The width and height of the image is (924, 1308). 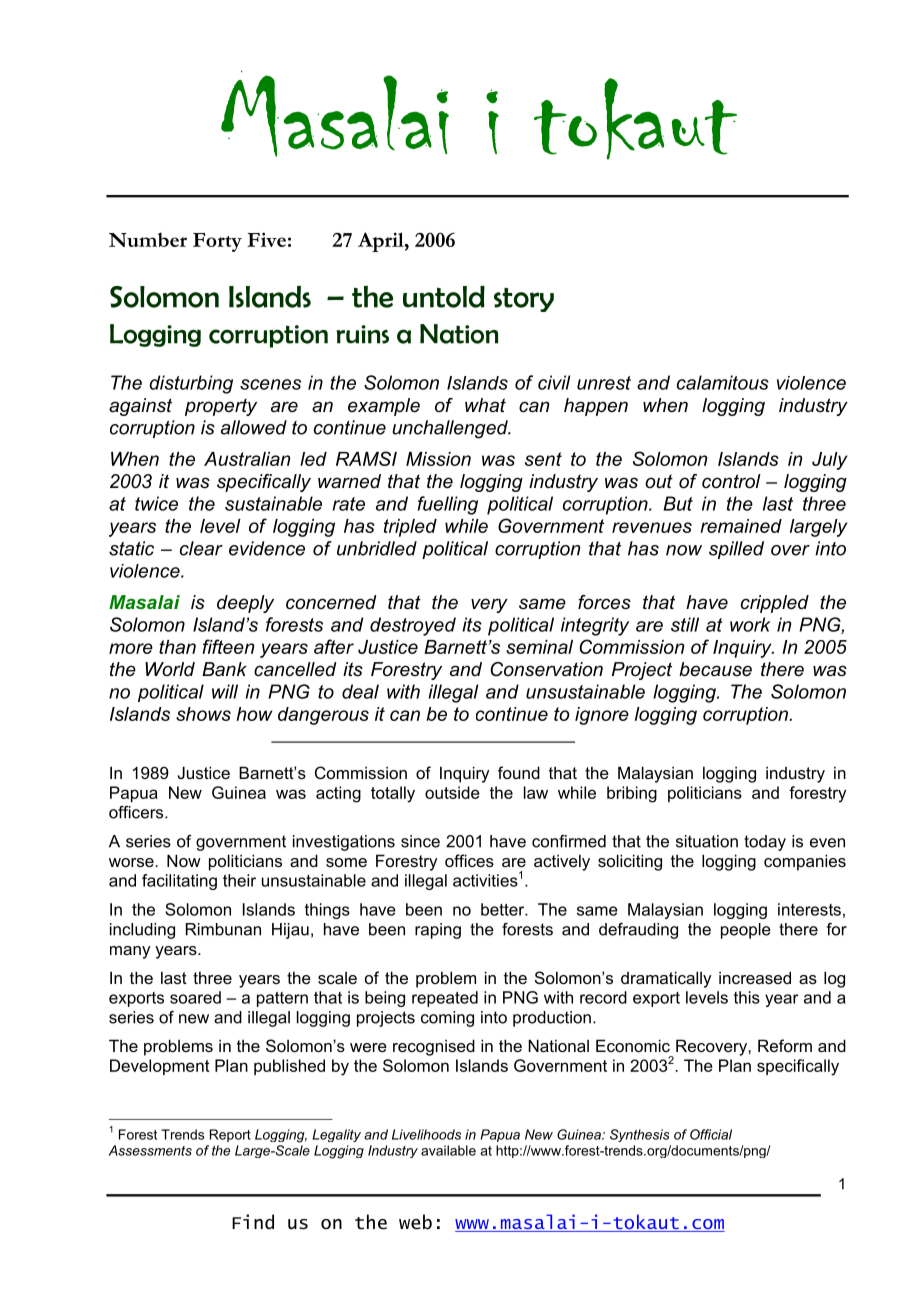 What do you see at coordinates (451, 429) in the image?
I see `unchallenged` at bounding box center [451, 429].
